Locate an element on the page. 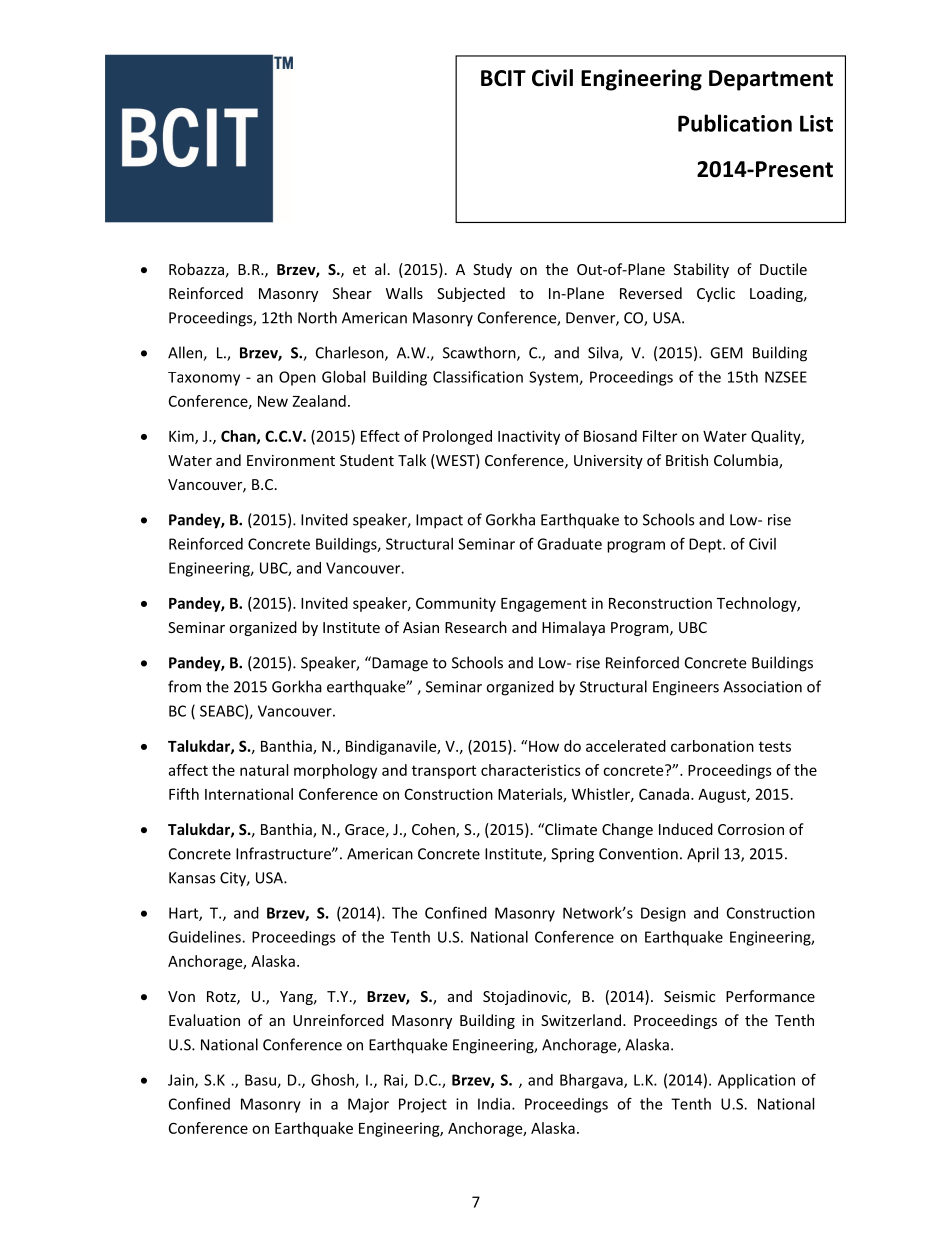 The image size is (952, 1233). Jain is located at coordinates (182, 1081).
